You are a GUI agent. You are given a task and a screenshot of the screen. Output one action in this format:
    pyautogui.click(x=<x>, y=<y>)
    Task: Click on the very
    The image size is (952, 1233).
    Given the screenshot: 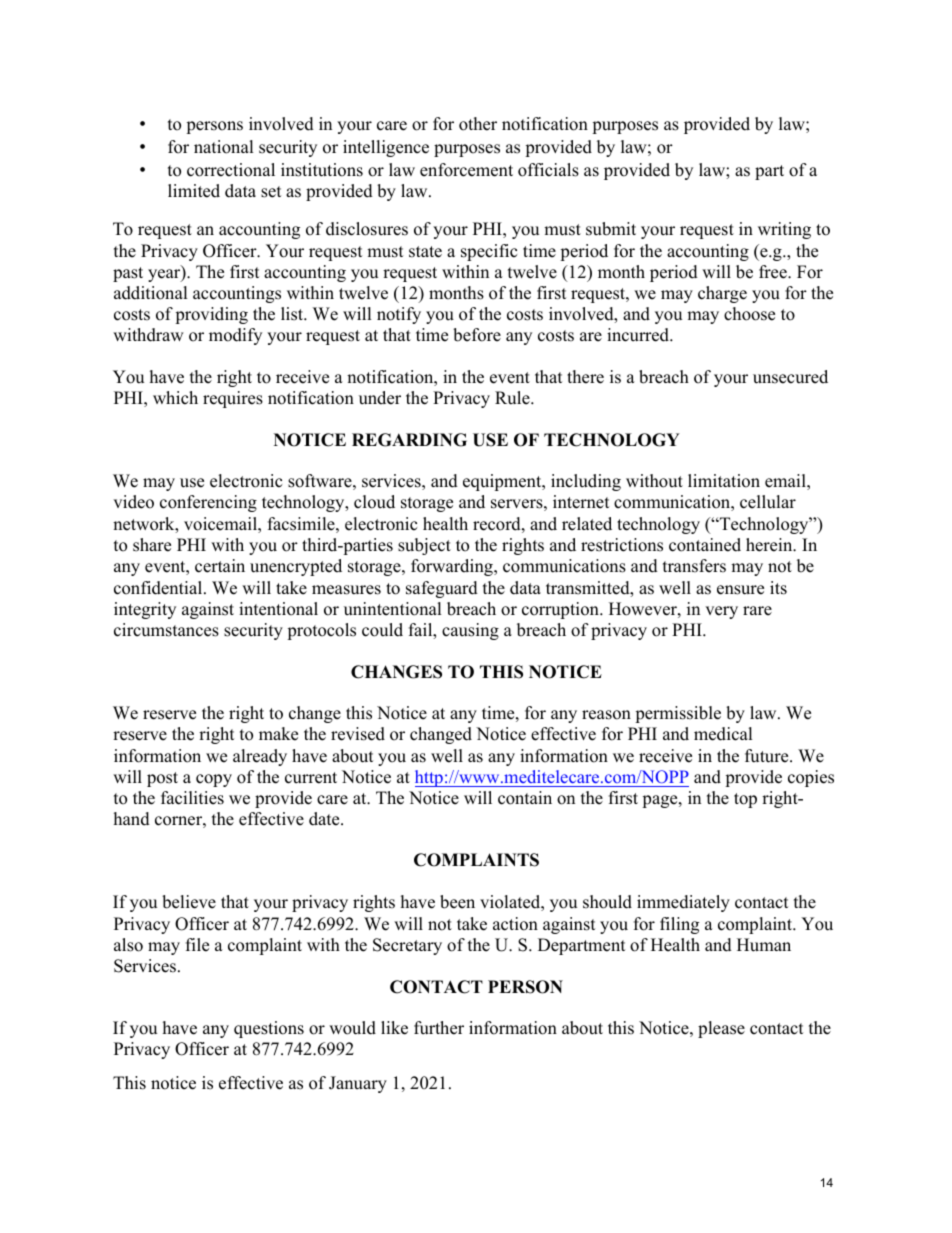 What is the action you would take?
    pyautogui.click(x=721, y=612)
